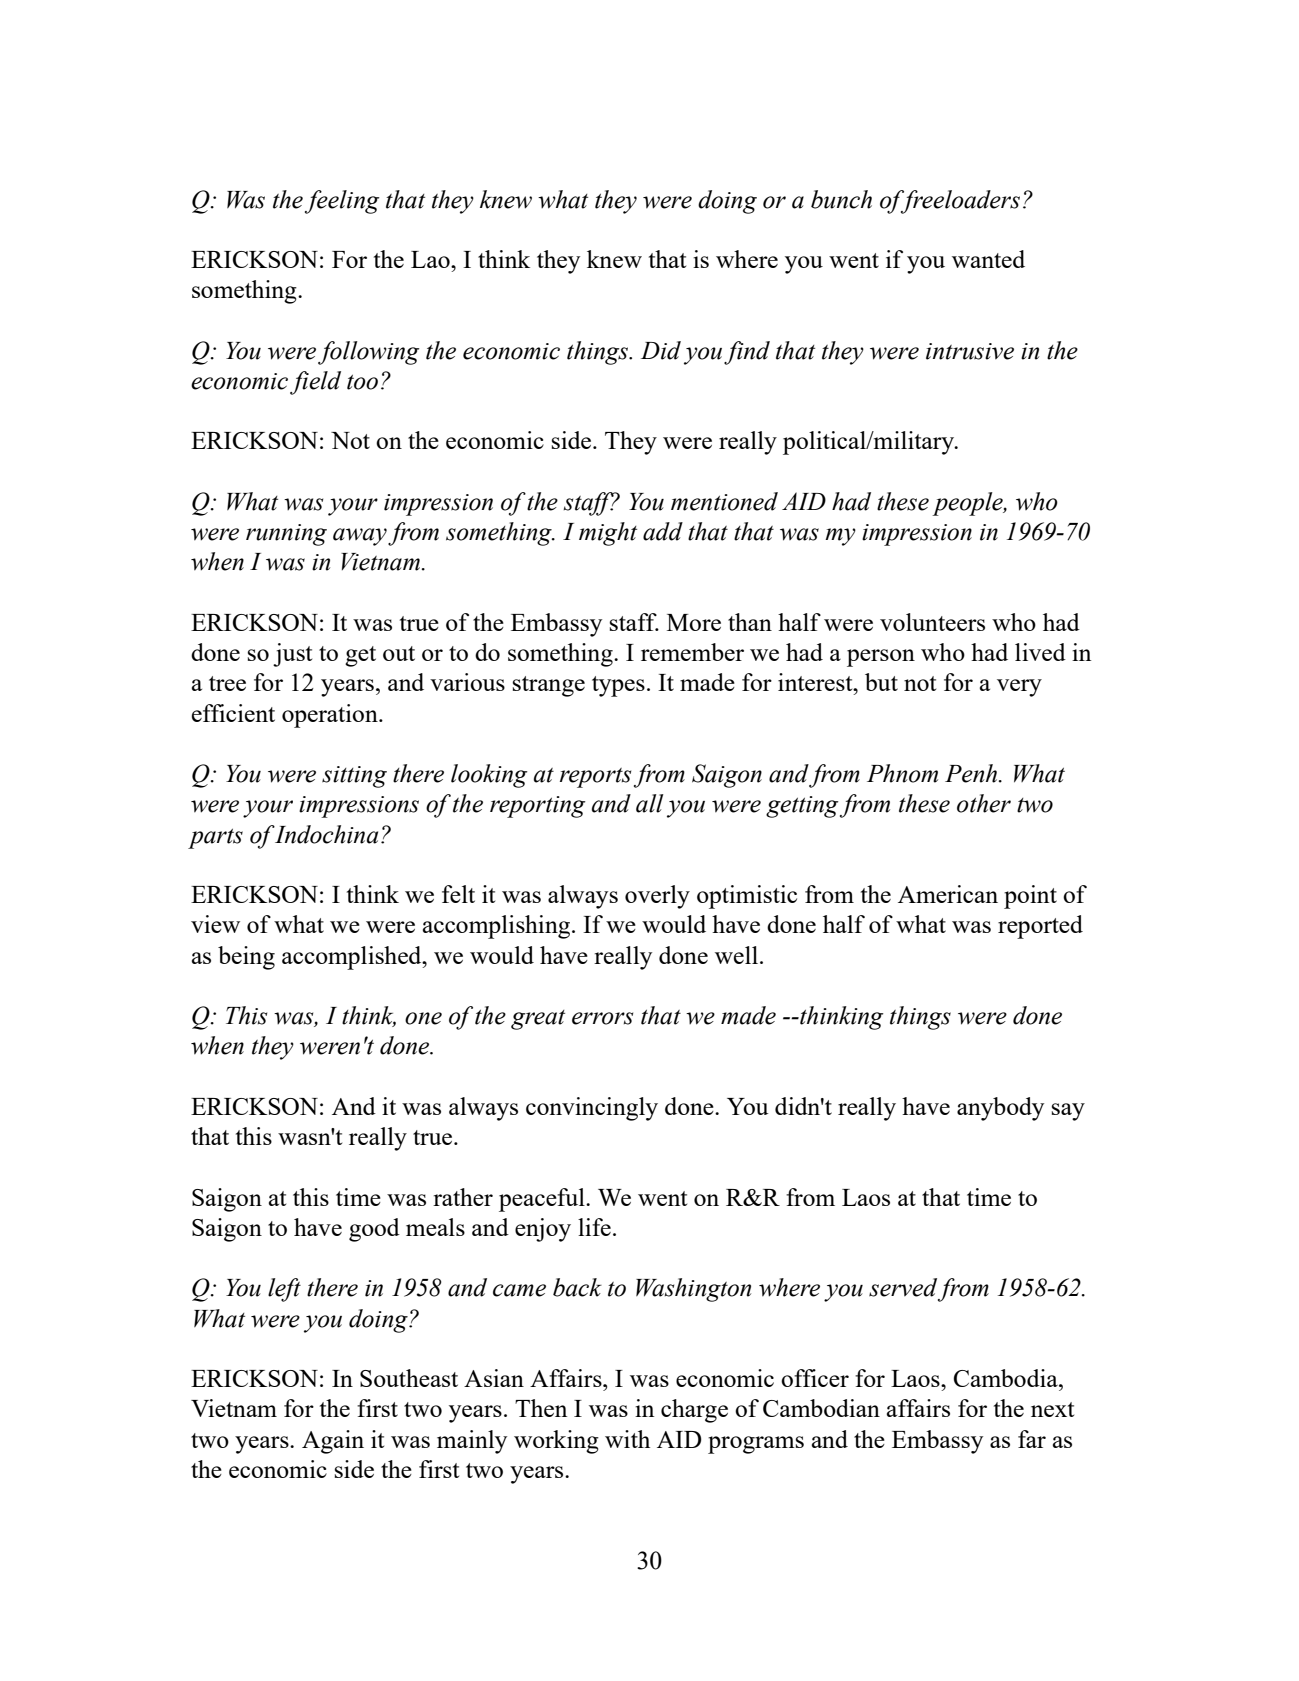 The height and width of the screenshot is (1681, 1299). I want to click on wanted, so click(988, 259).
